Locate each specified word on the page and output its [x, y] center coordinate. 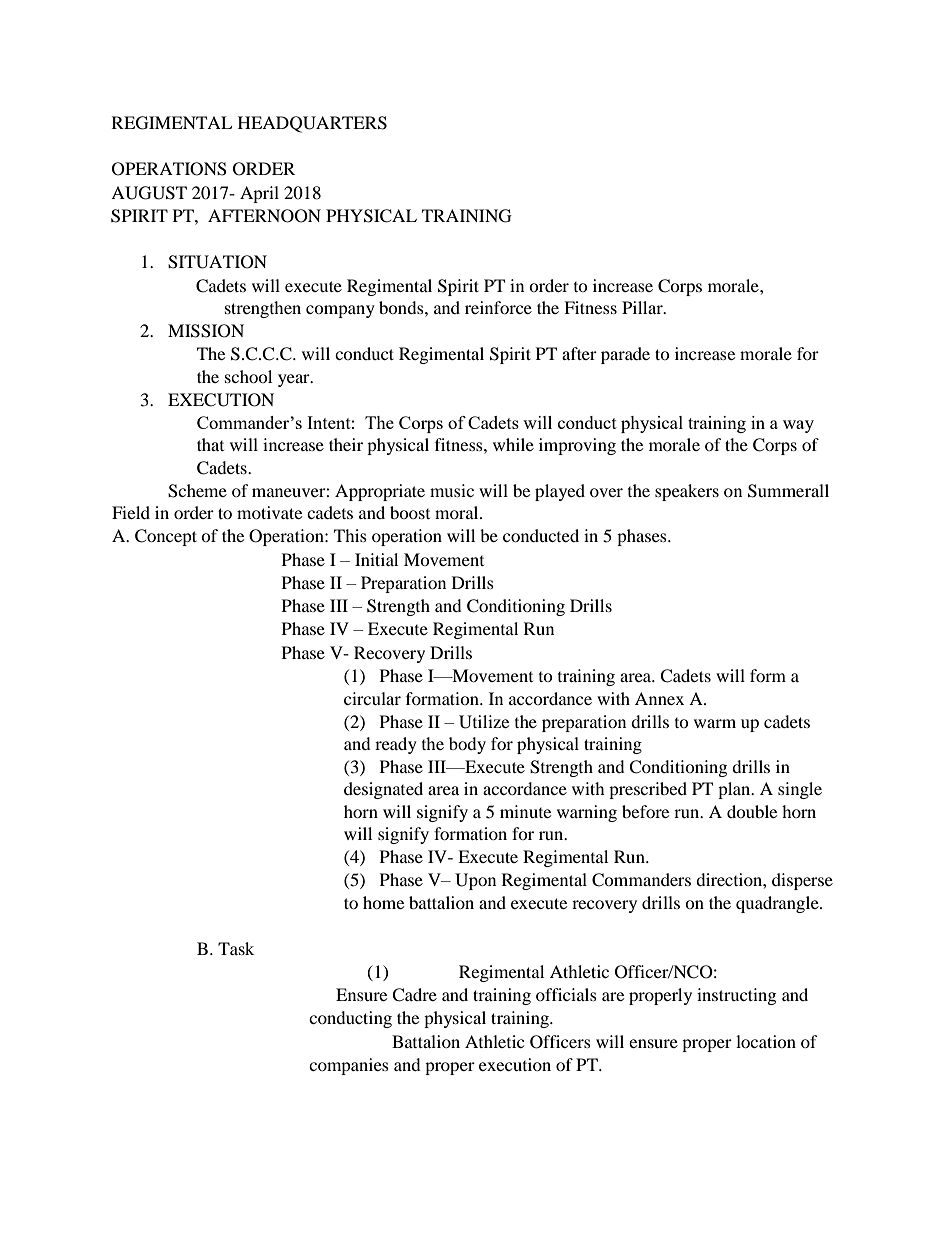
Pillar [643, 307]
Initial [376, 559]
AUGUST [149, 193]
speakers [687, 492]
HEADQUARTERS [312, 124]
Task [236, 948]
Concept [166, 537]
